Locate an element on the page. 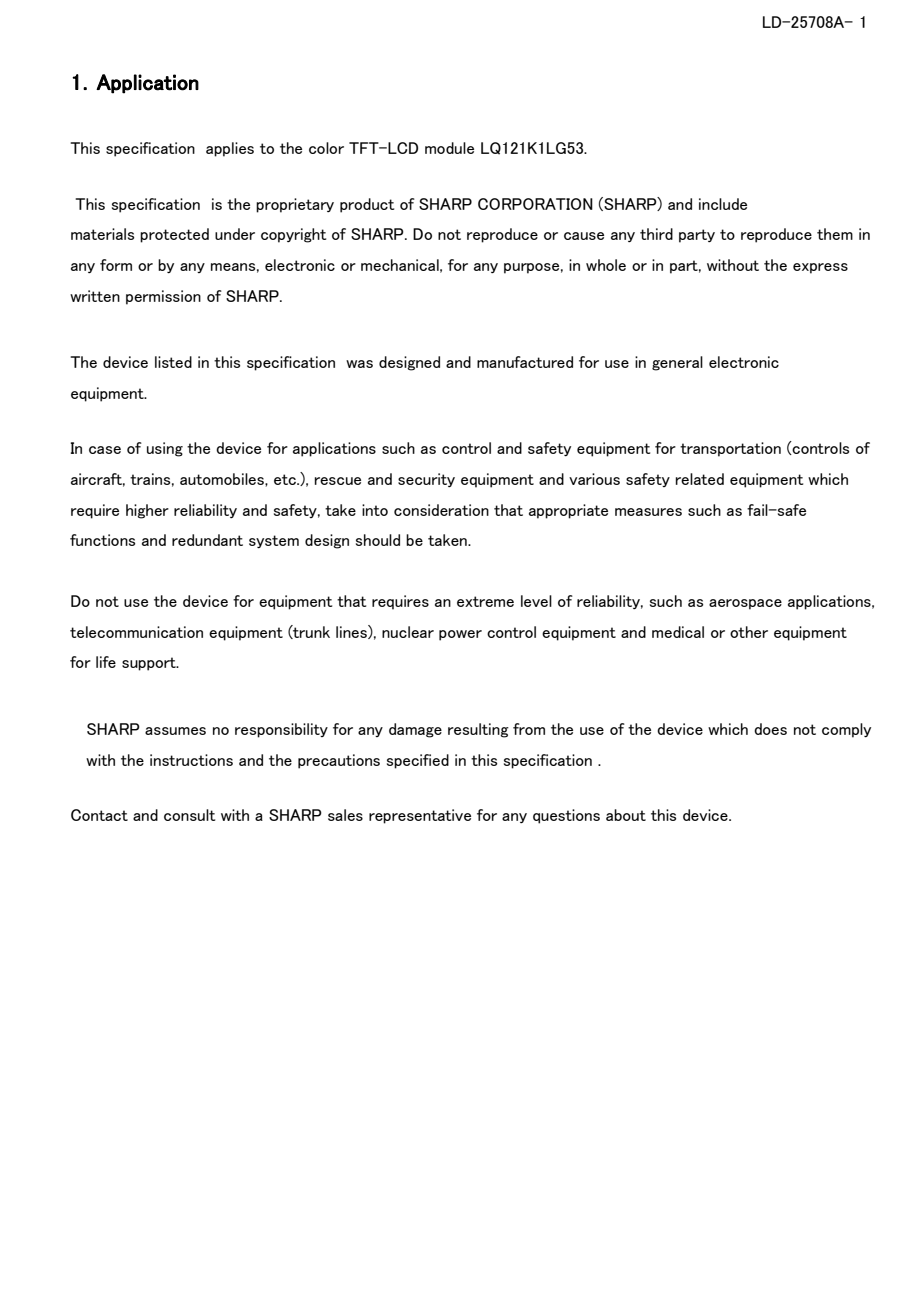 Image resolution: width=924 pixels, height=1308 pixels. module is located at coordinates (449, 148).
